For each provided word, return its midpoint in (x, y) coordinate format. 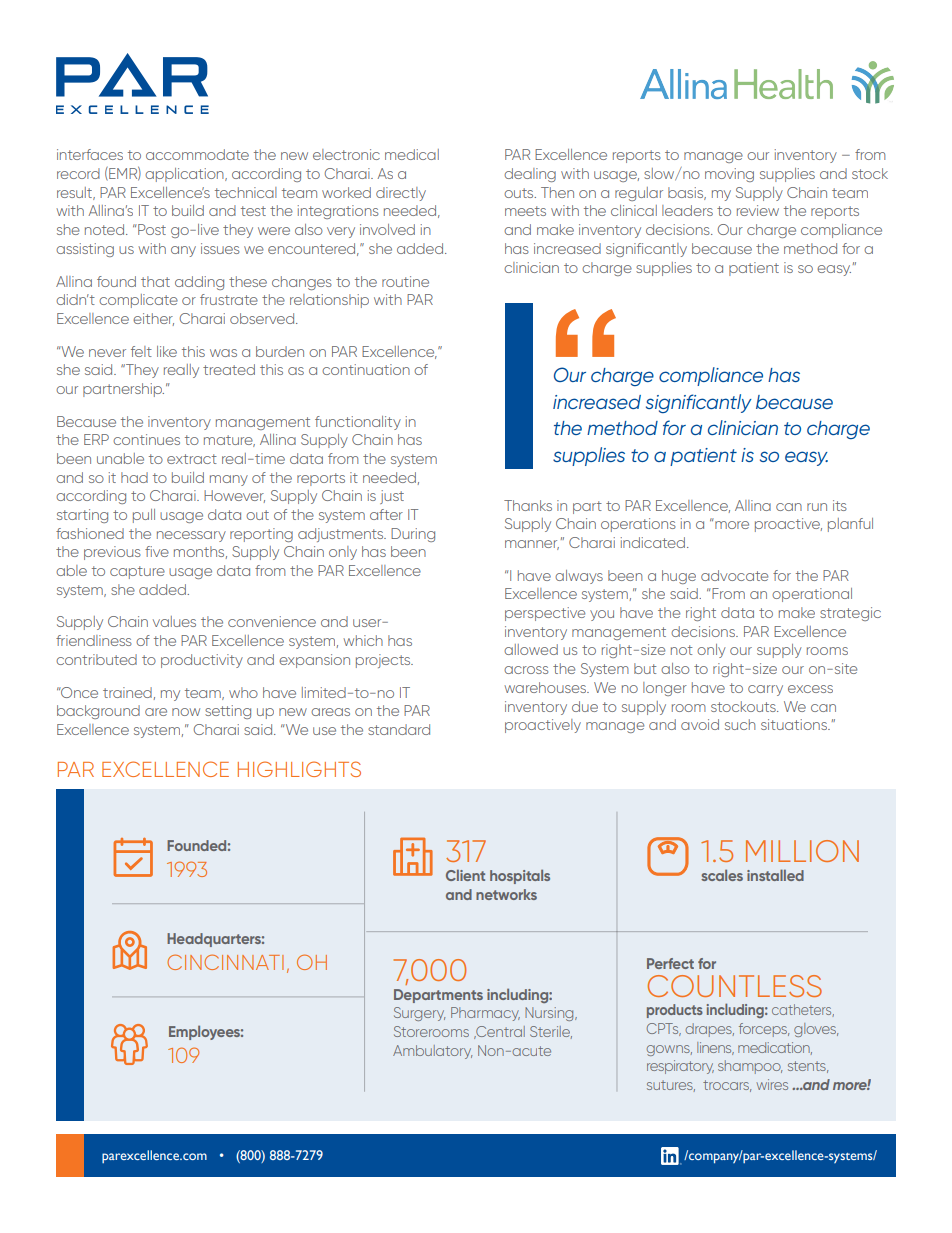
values (174, 621)
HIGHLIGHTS (299, 769)
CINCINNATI (225, 962)
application (185, 175)
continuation (366, 369)
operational (812, 595)
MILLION (802, 851)
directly (401, 194)
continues (146, 439)
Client (465, 875)
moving (729, 175)
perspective (545, 614)
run (817, 507)
